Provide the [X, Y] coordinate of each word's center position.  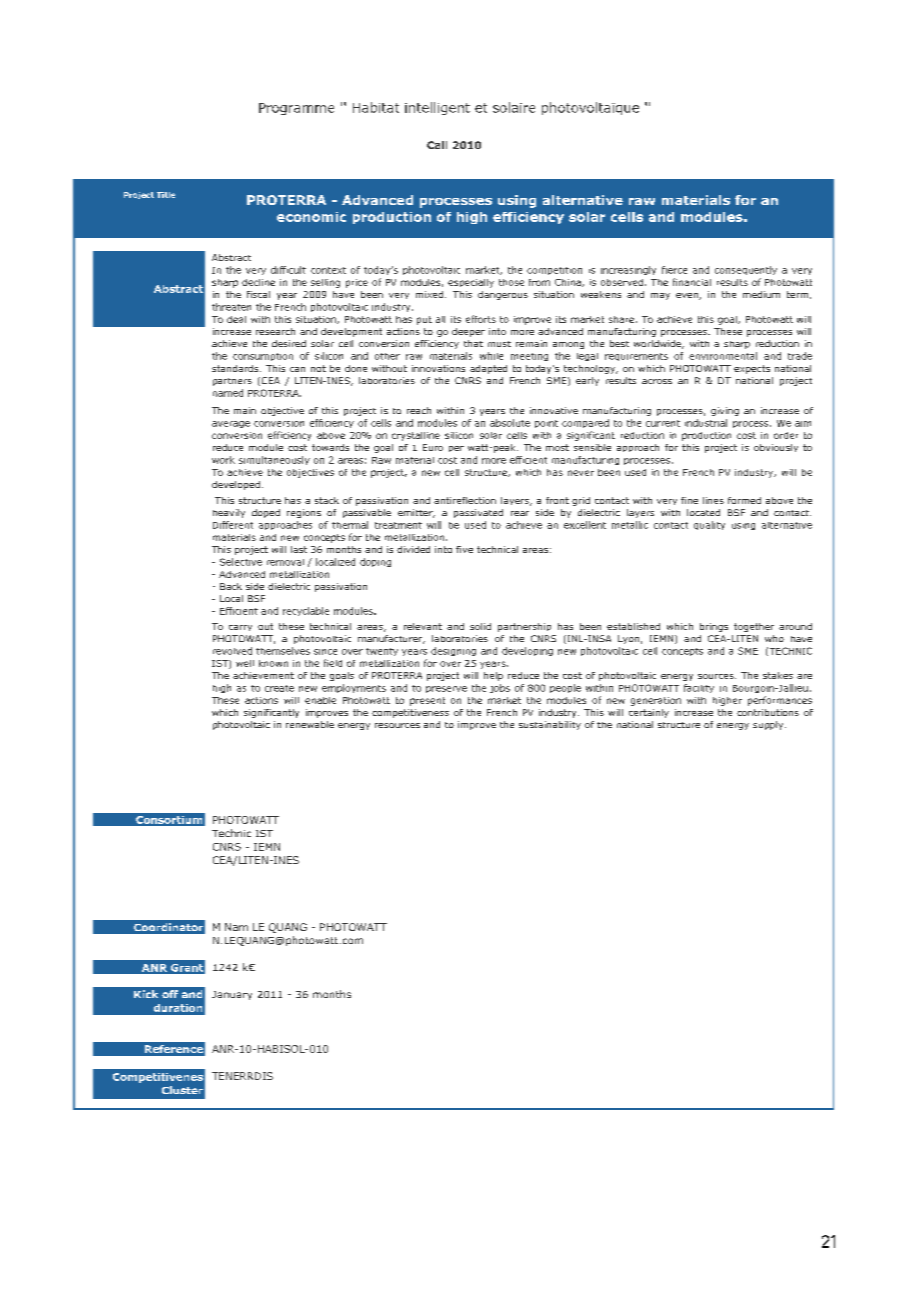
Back [231, 586]
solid [480, 626]
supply [769, 725]
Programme [296, 109]
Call [437, 145]
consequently [746, 270]
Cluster [182, 1090]
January [232, 995]
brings [714, 627]
